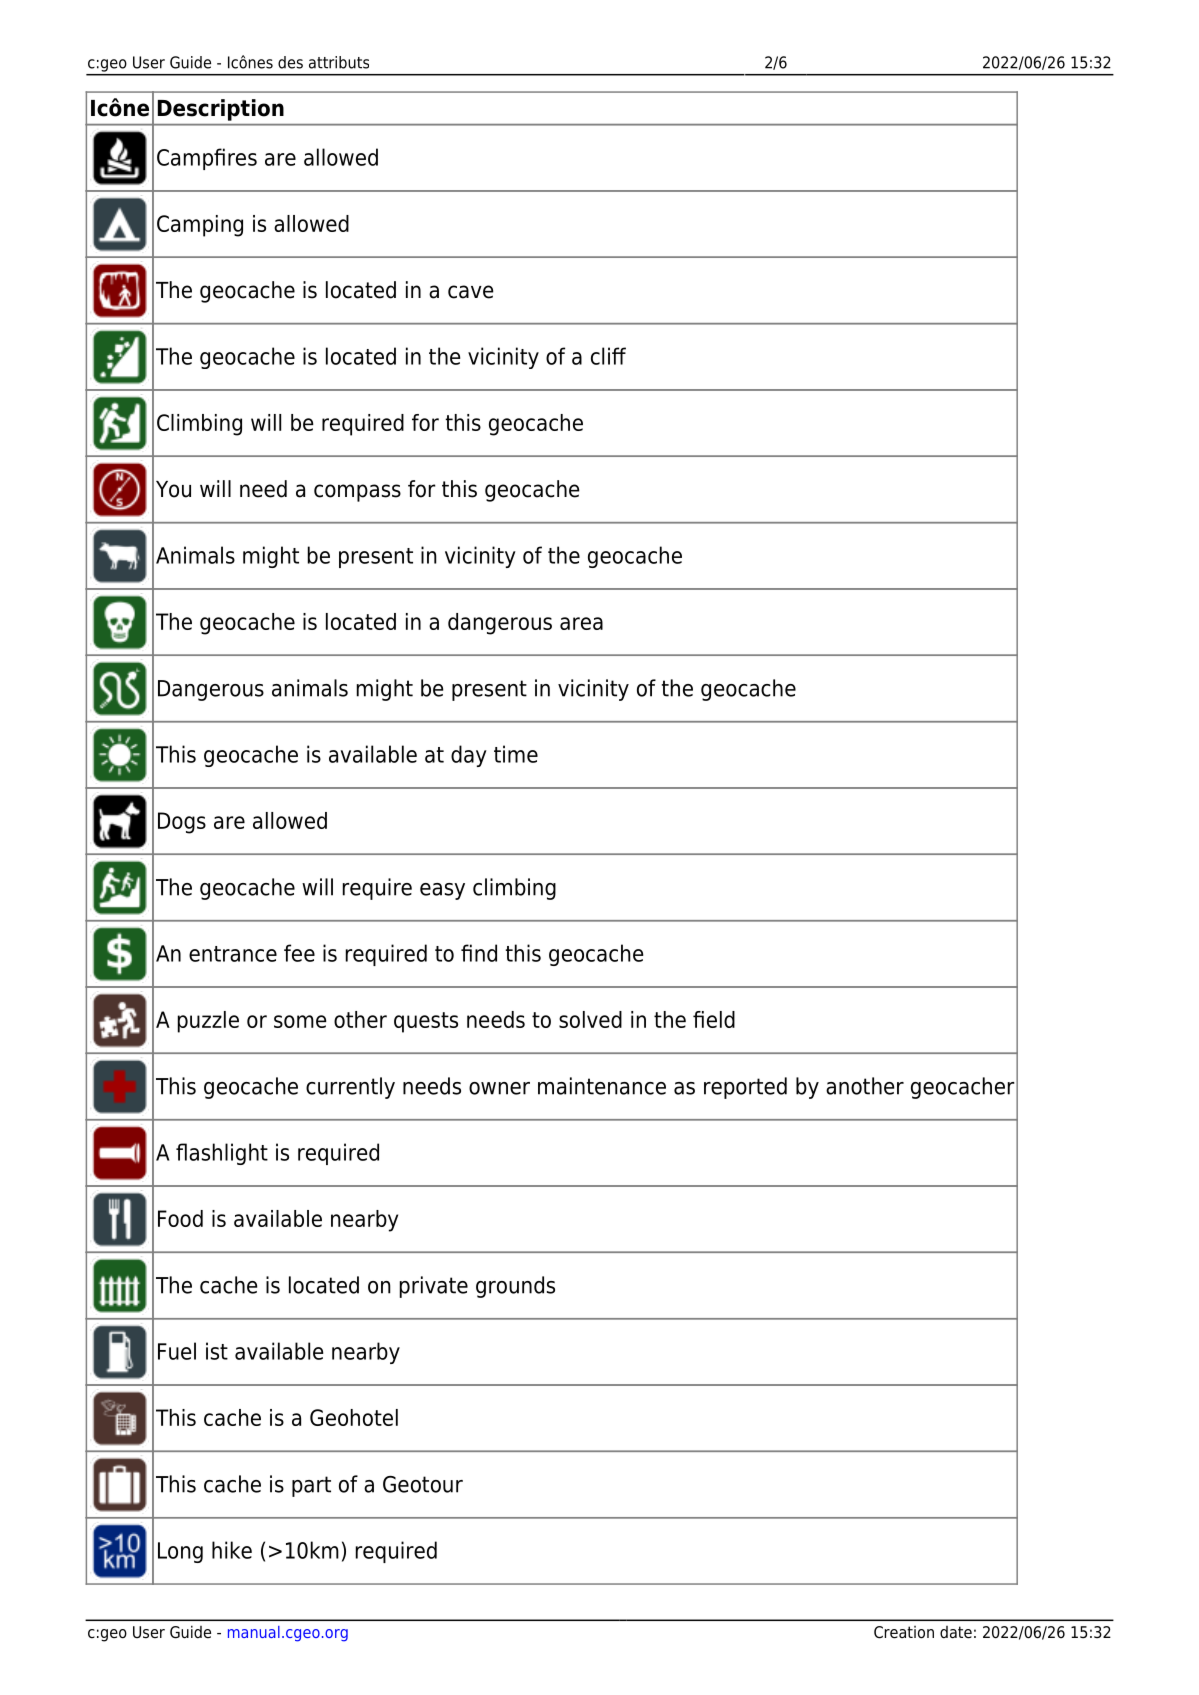 The width and height of the screenshot is (1199, 1695). What do you see at coordinates (200, 226) in the screenshot?
I see `Camping` at bounding box center [200, 226].
